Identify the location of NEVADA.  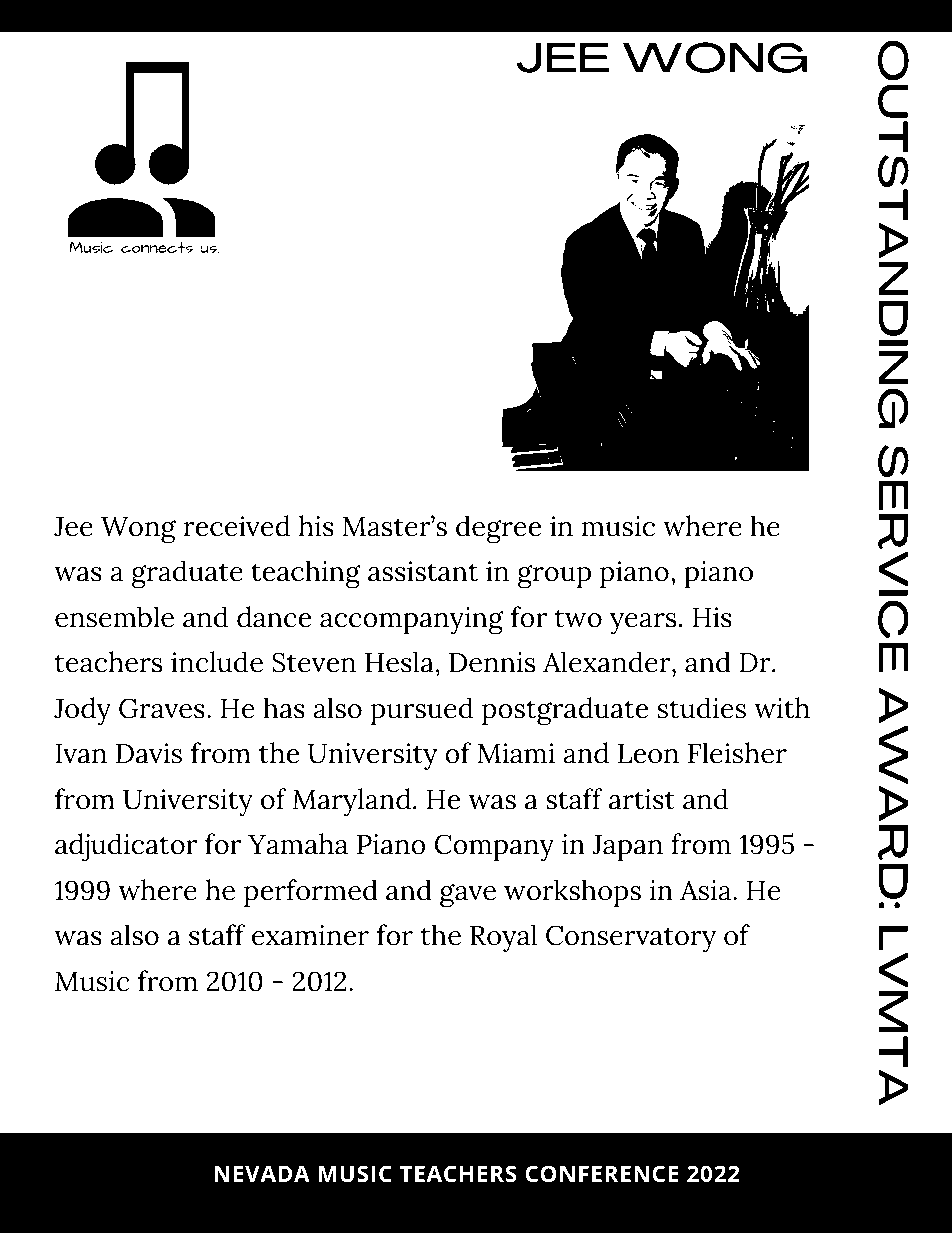
(262, 1173).
